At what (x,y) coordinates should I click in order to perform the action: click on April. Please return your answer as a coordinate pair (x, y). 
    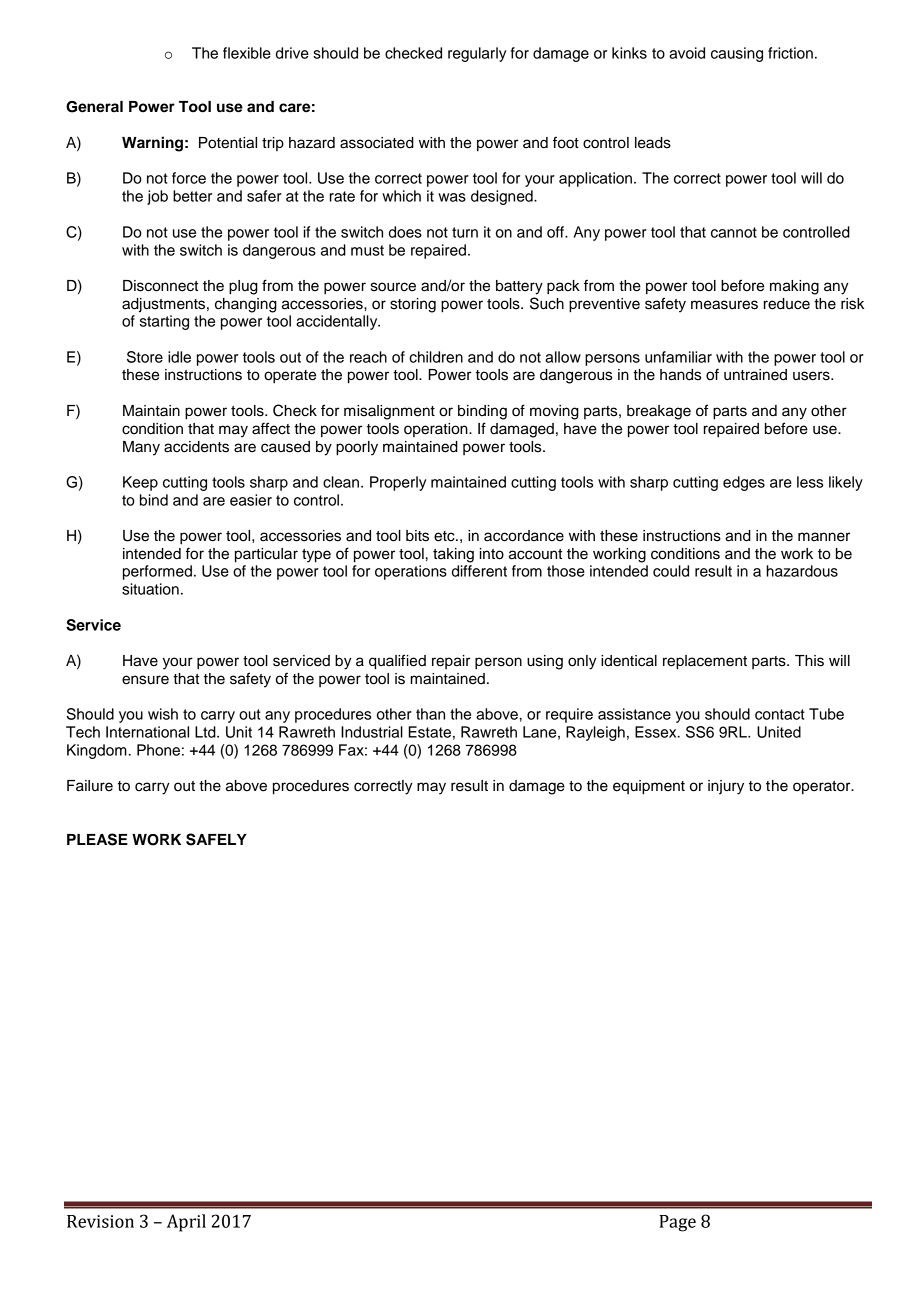
    Looking at the image, I should click on (186, 1223).
